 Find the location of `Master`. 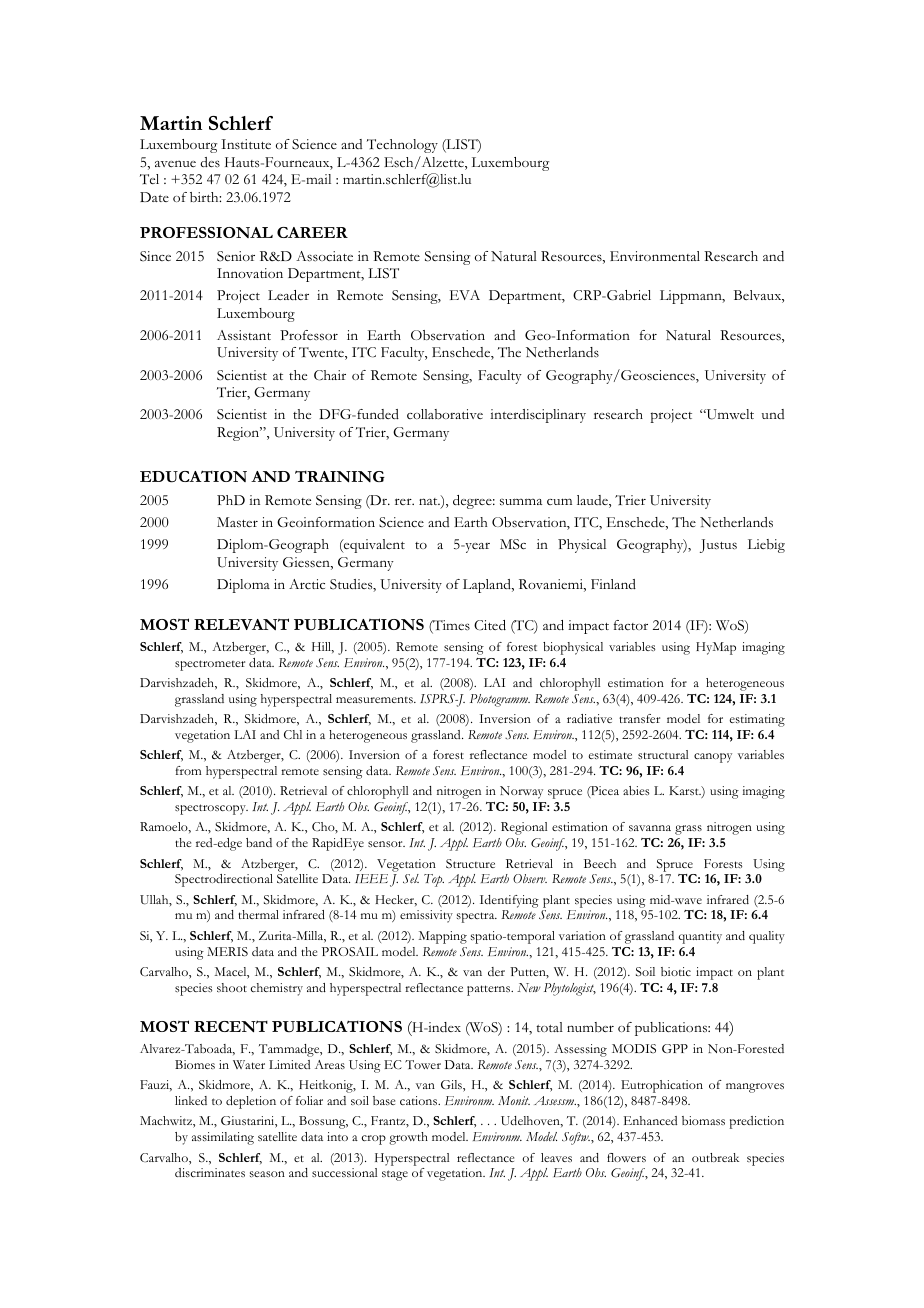

Master is located at coordinates (237, 522).
